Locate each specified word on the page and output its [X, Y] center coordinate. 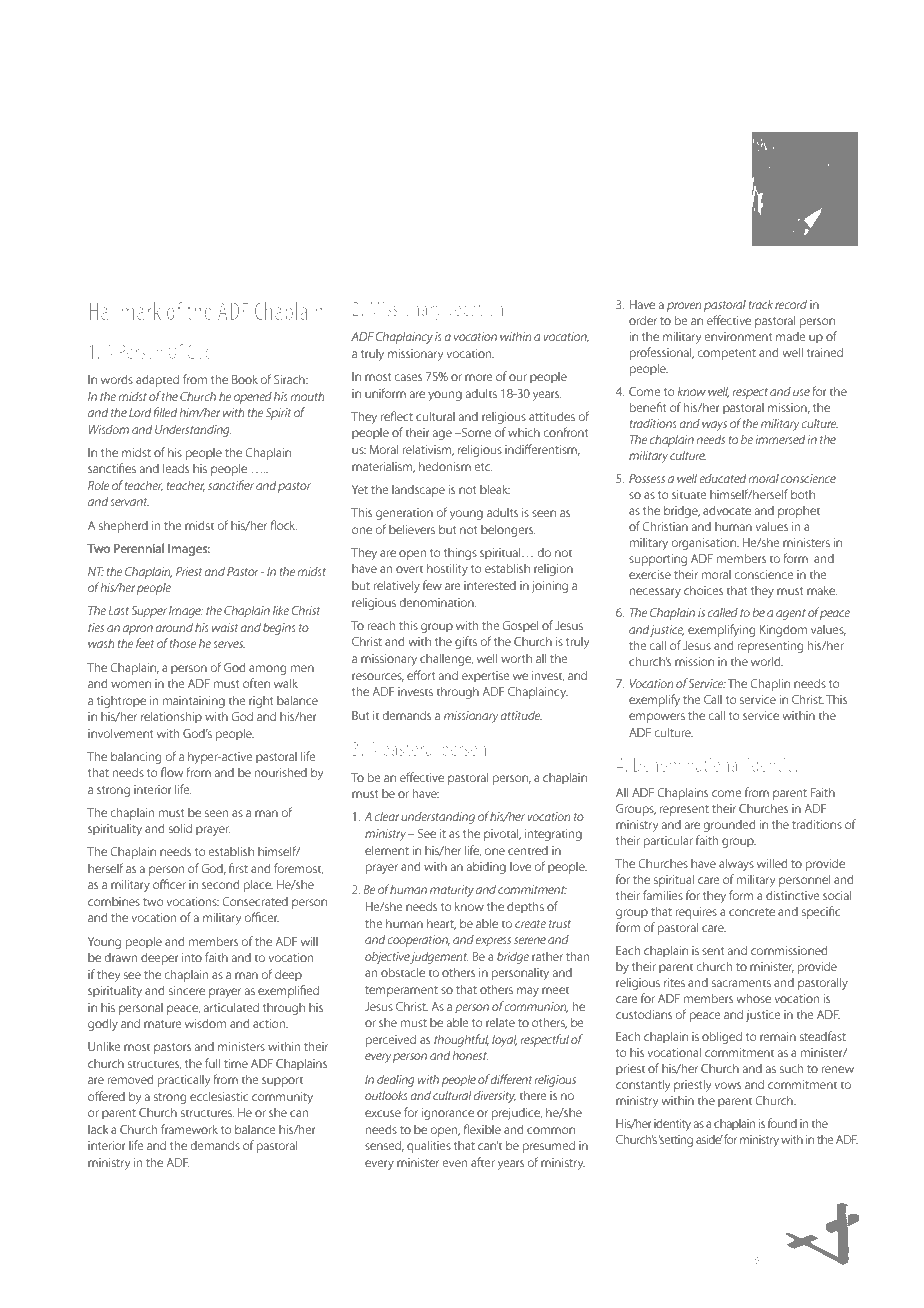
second [221, 884]
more [479, 377]
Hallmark [125, 311]
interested [490, 585]
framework [189, 1129]
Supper [149, 612]
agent [791, 614]
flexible [482, 1129]
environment [738, 336]
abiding [486, 867]
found [782, 1123]
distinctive [793, 895]
